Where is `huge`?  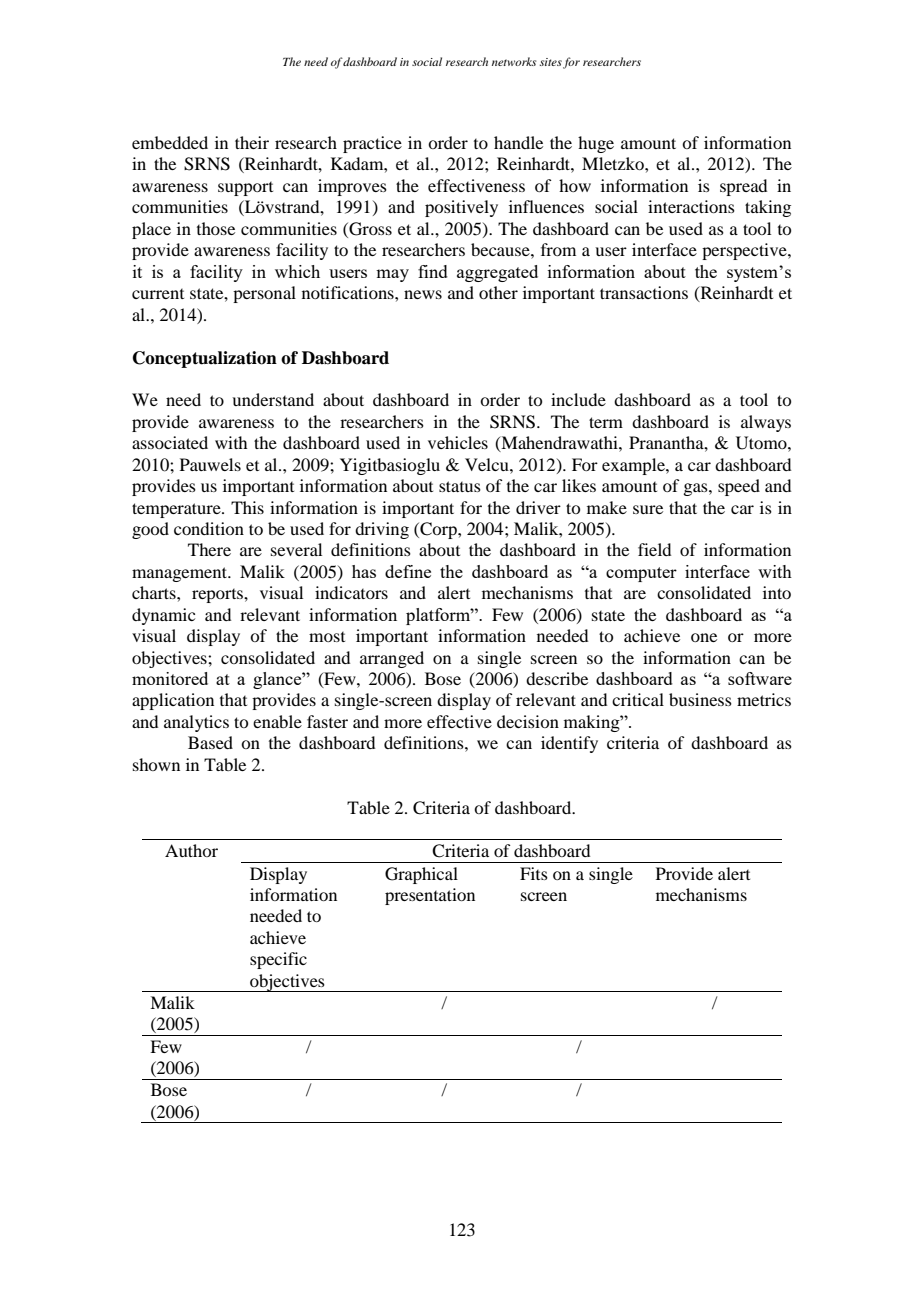
huge is located at coordinates (596, 144).
